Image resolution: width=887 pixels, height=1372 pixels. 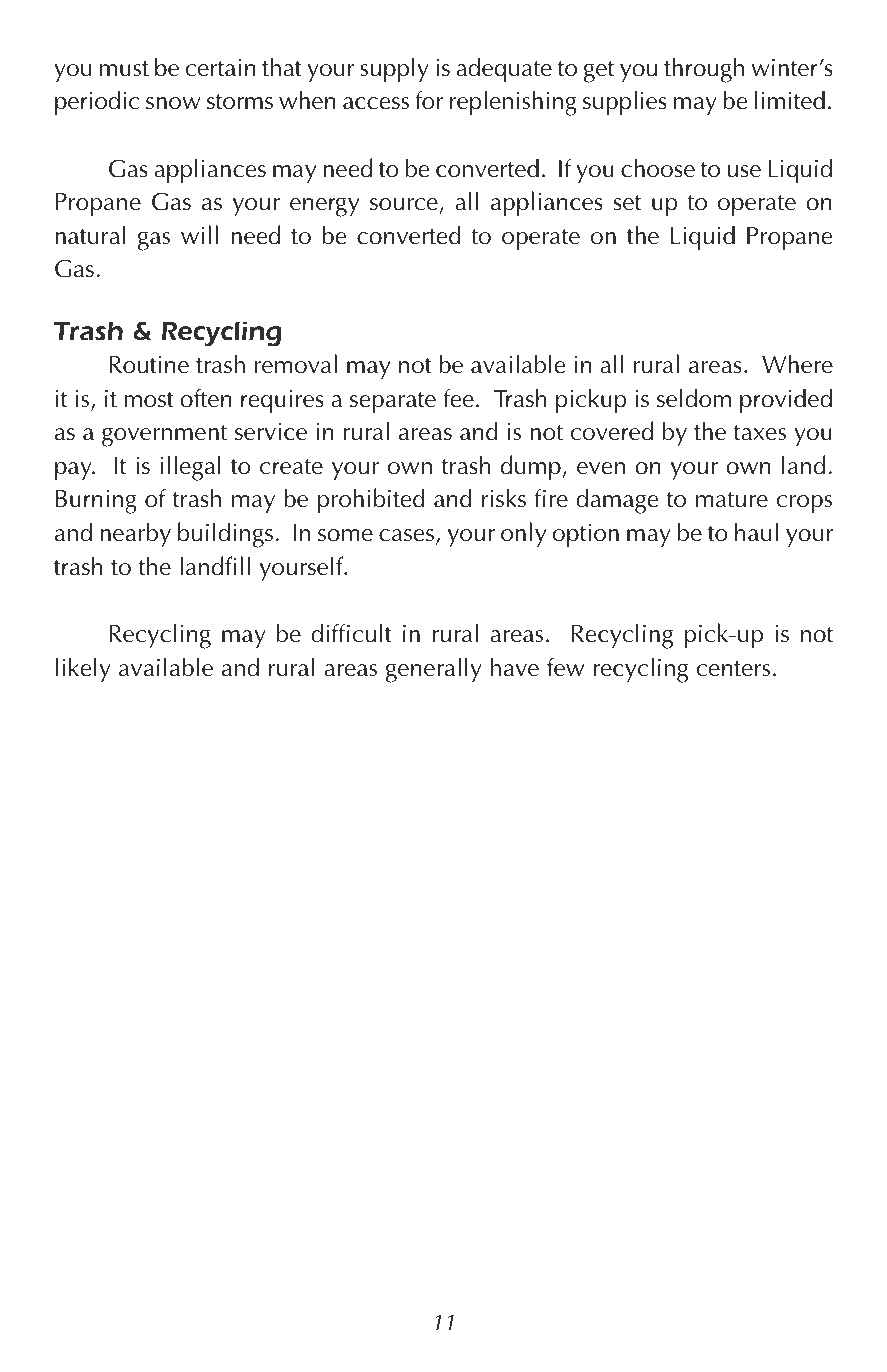 What do you see at coordinates (83, 670) in the screenshot?
I see `likely` at bounding box center [83, 670].
